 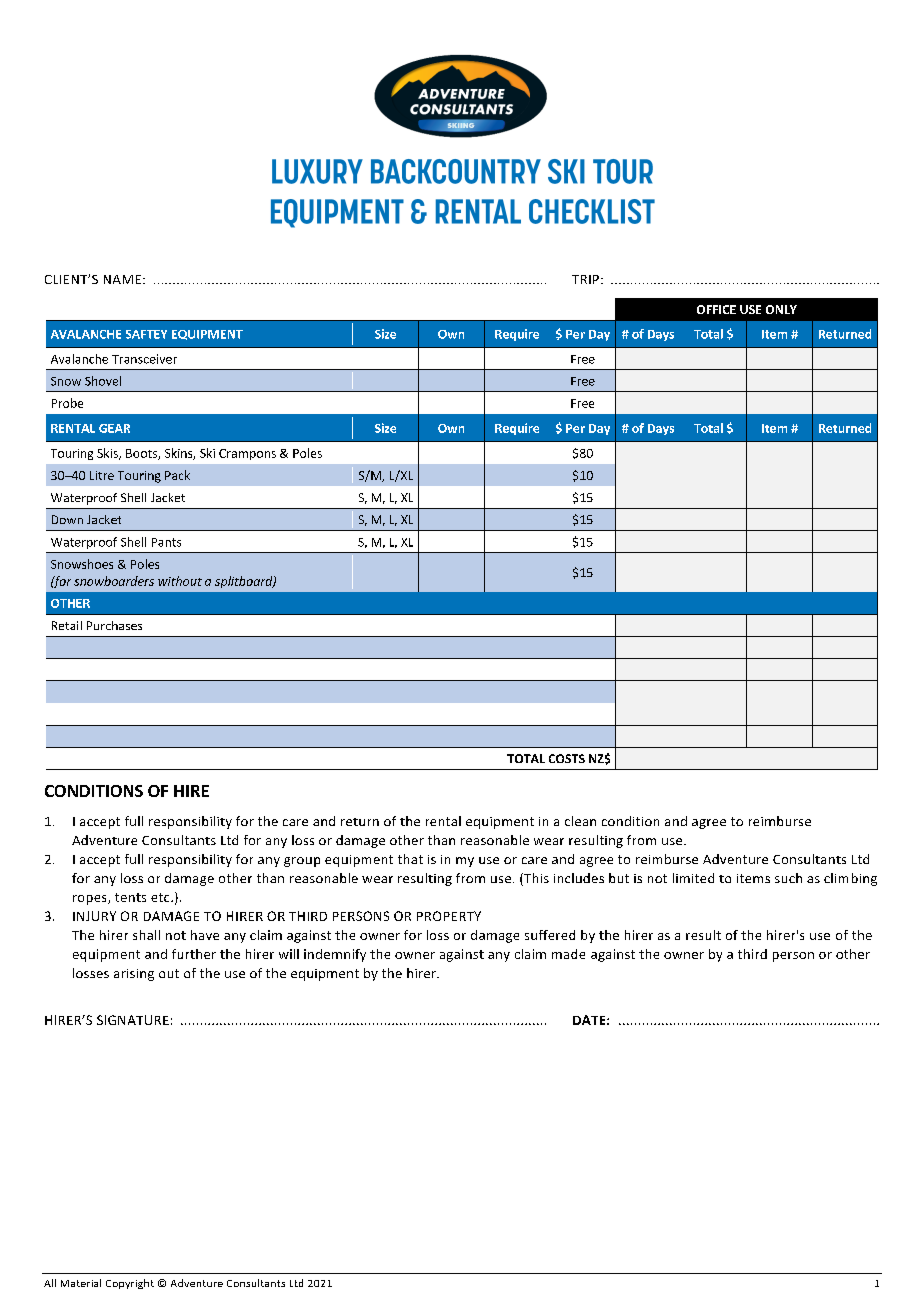 What do you see at coordinates (716, 309) in the screenshot?
I see `OFFICE` at bounding box center [716, 309].
